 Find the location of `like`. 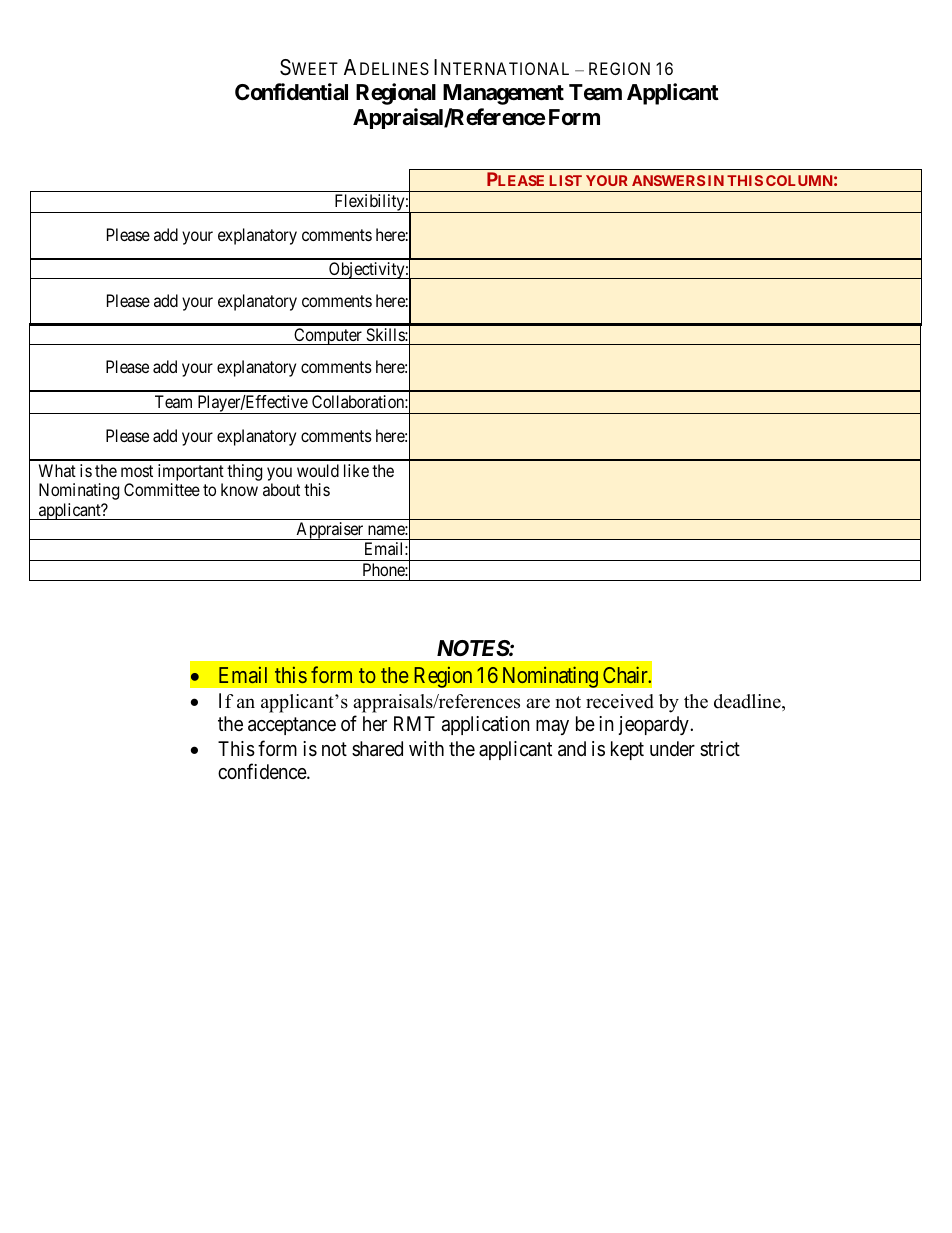

like is located at coordinates (356, 470).
